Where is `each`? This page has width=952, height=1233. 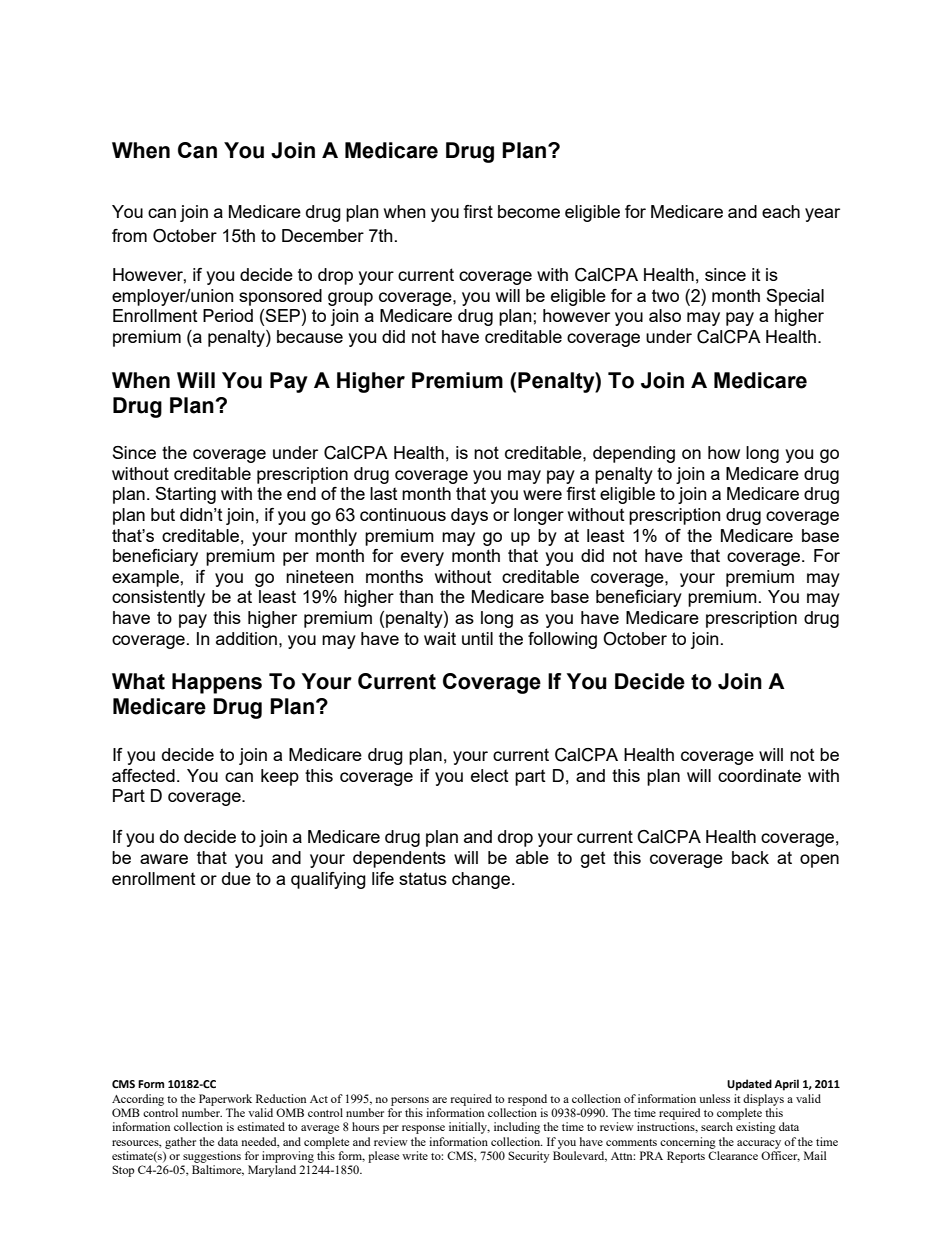
each is located at coordinates (781, 211).
